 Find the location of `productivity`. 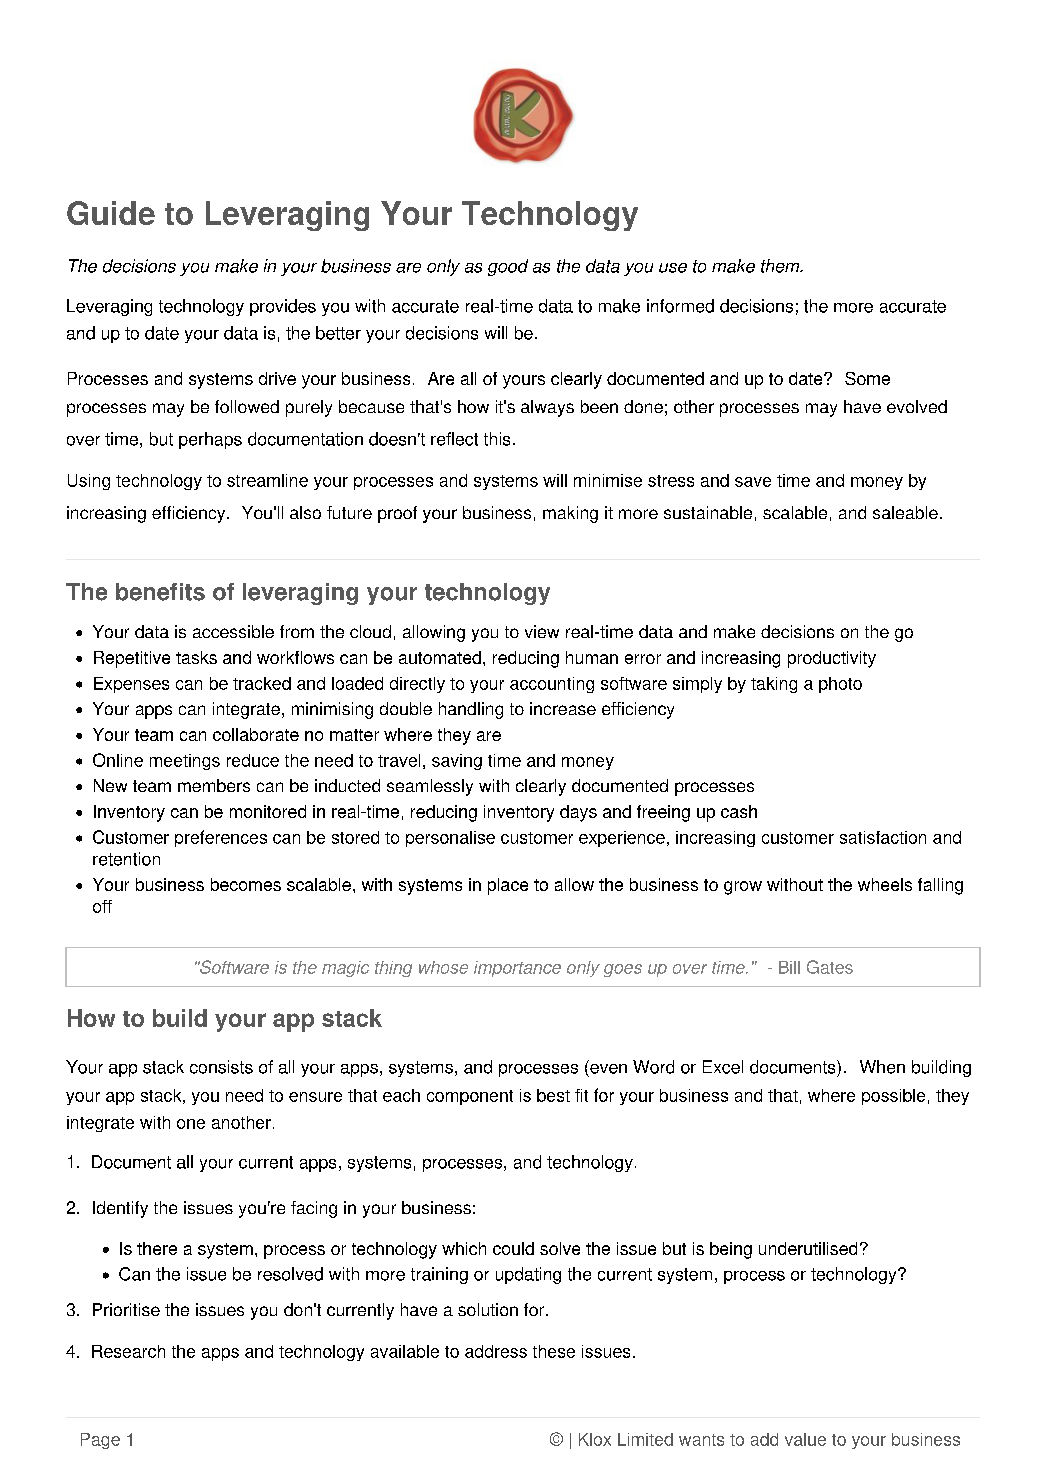

productivity is located at coordinates (832, 659).
